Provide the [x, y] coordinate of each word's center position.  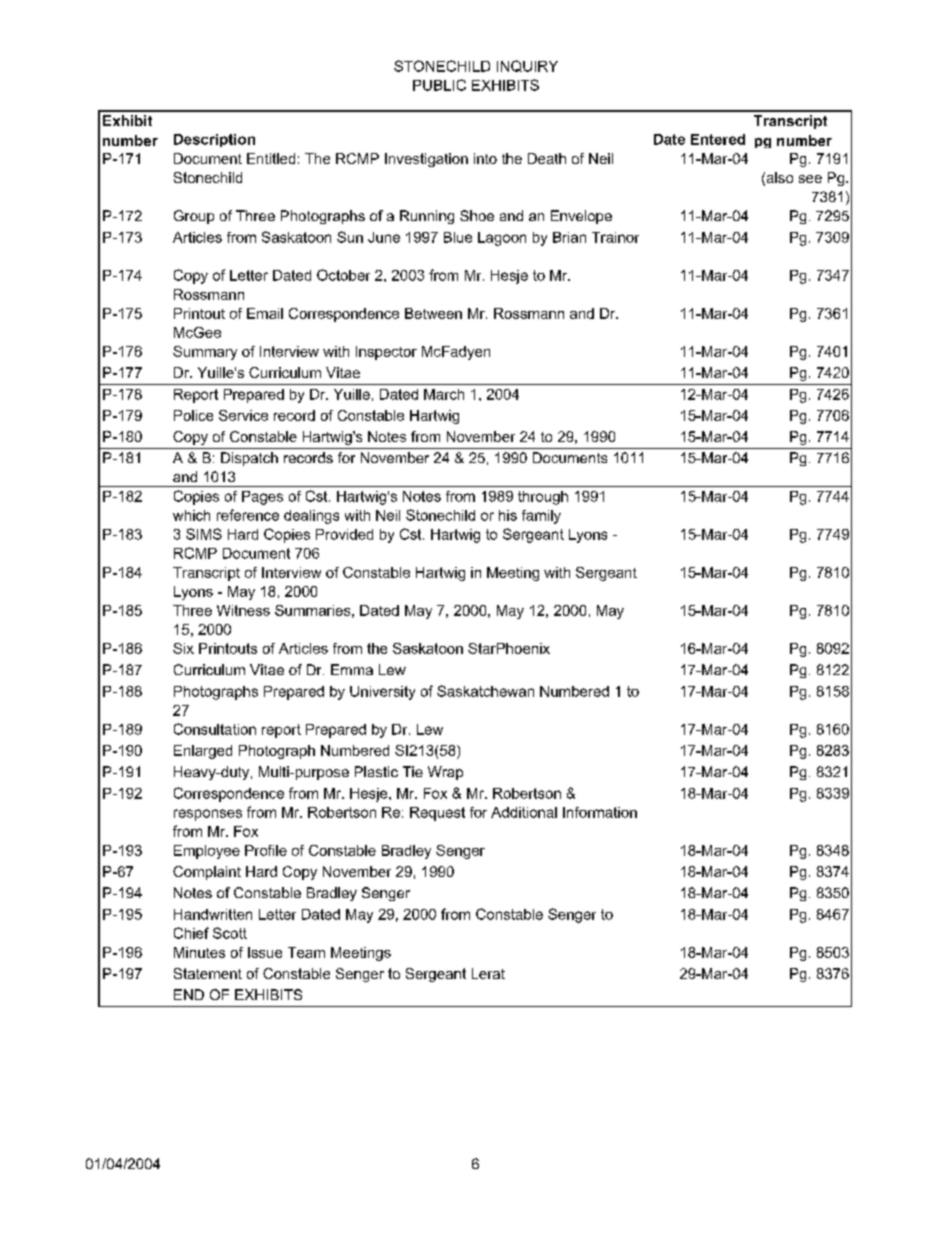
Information [600, 812]
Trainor [615, 237]
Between [433, 313]
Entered [718, 139]
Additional [524, 812]
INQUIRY [527, 66]
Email [265, 313]
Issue [265, 952]
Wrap [445, 773]
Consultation [215, 729]
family [541, 517]
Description [214, 140]
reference [248, 515]
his [508, 515]
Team [306, 952]
